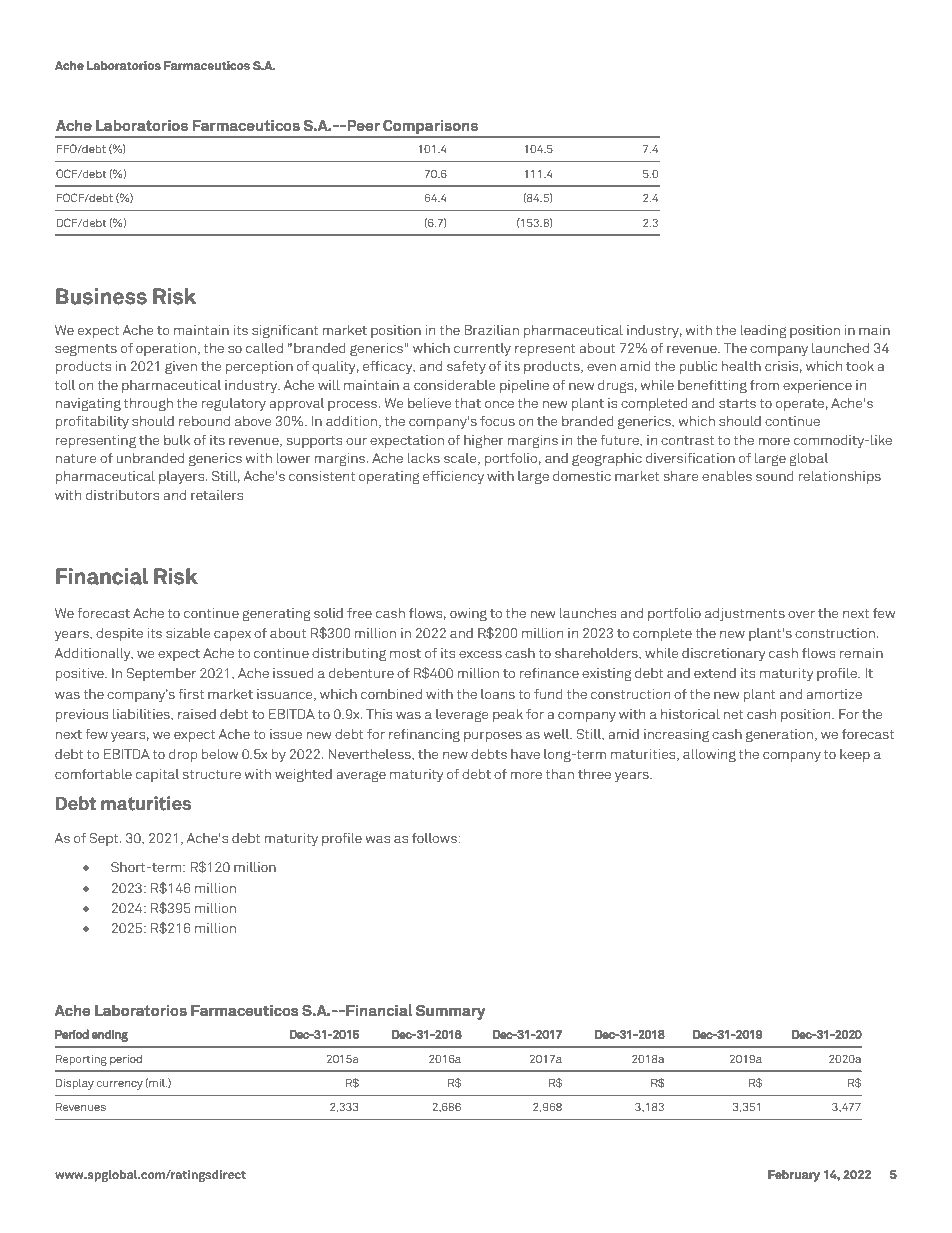 The image size is (952, 1233). Describe the element at coordinates (430, 128) in the document. I see `Comparisons` at that location.
